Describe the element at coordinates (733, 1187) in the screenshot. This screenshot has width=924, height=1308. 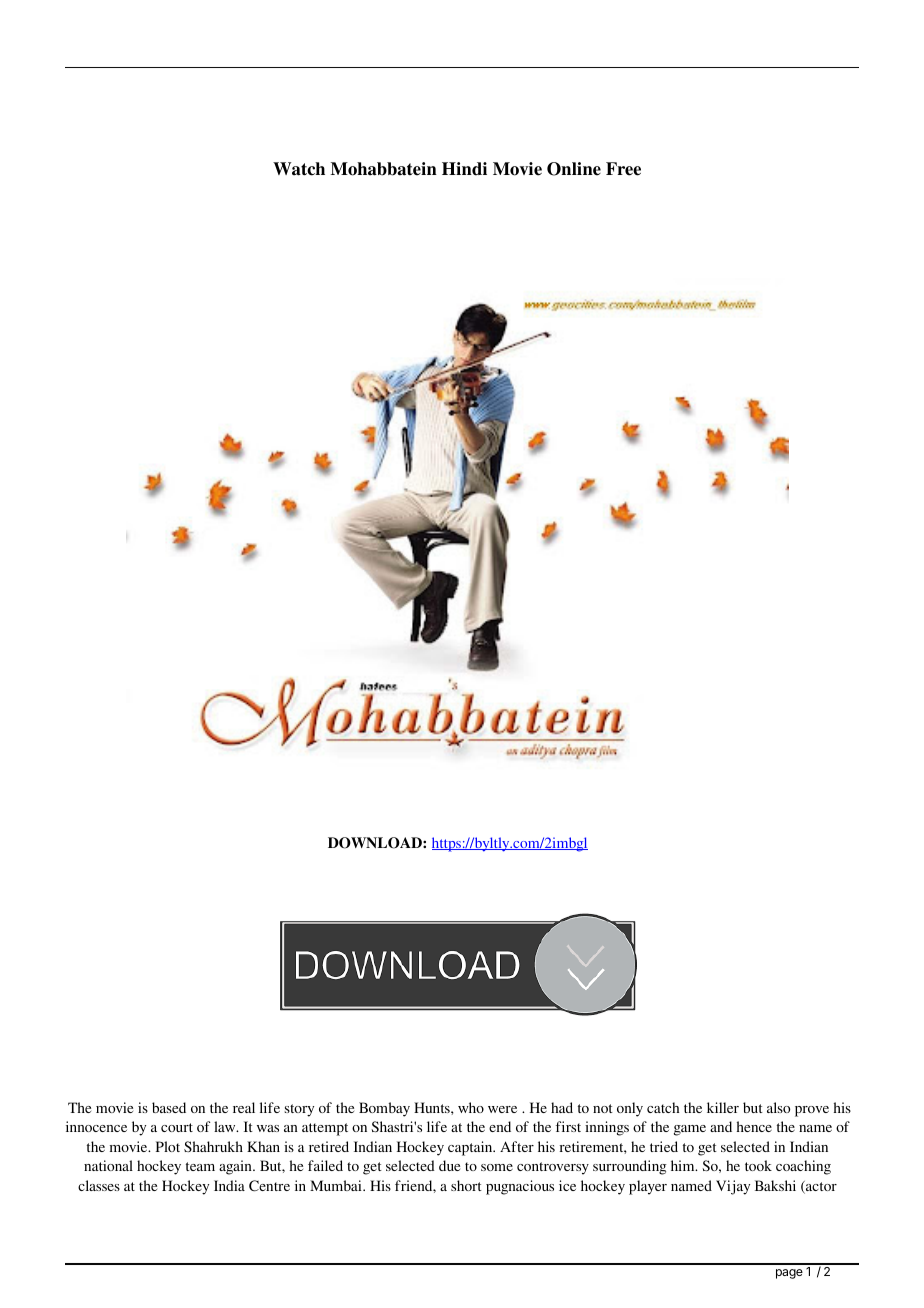
I see `Vijay` at that location.
